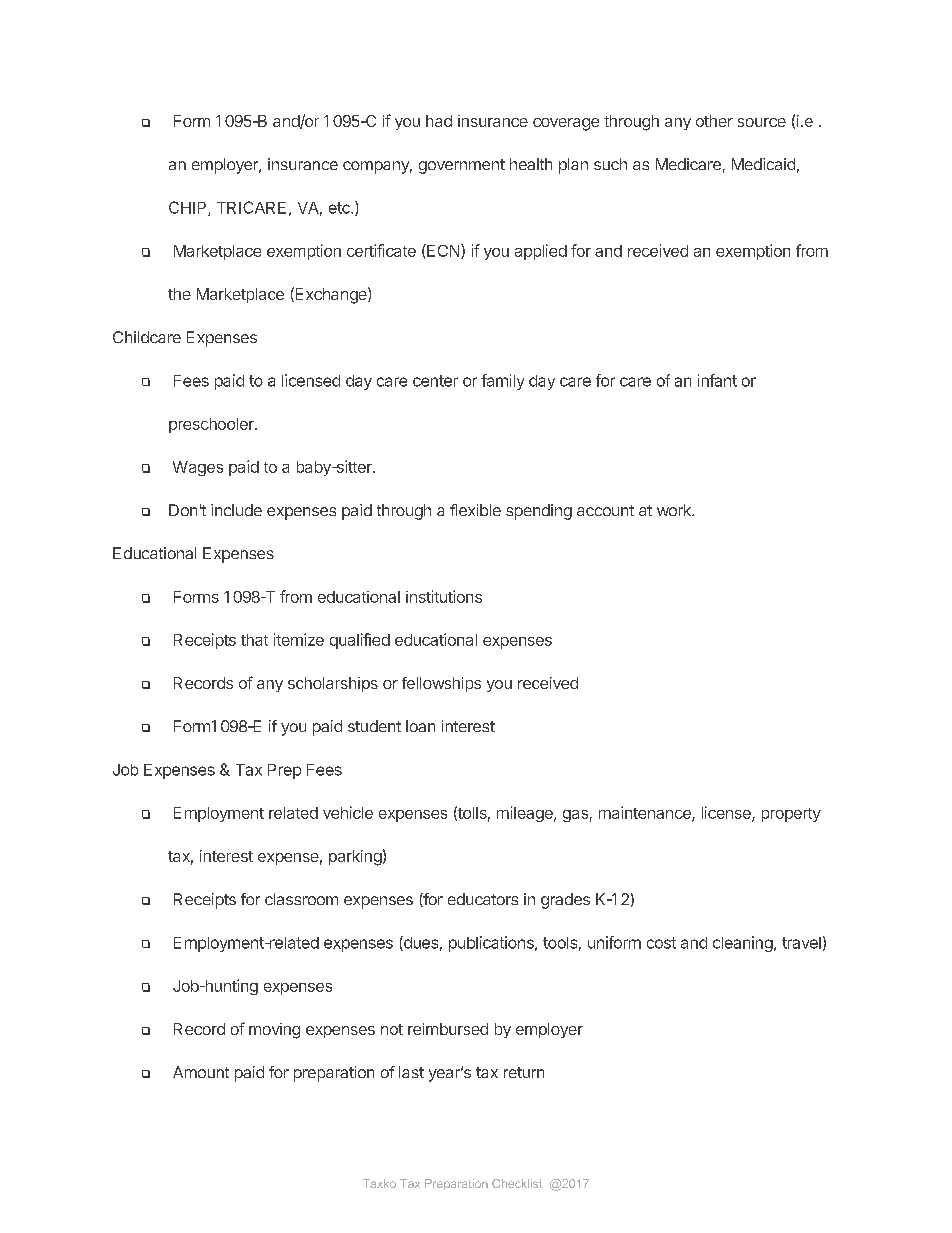 The image size is (952, 1233). What do you see at coordinates (254, 640) in the document?
I see `that` at bounding box center [254, 640].
